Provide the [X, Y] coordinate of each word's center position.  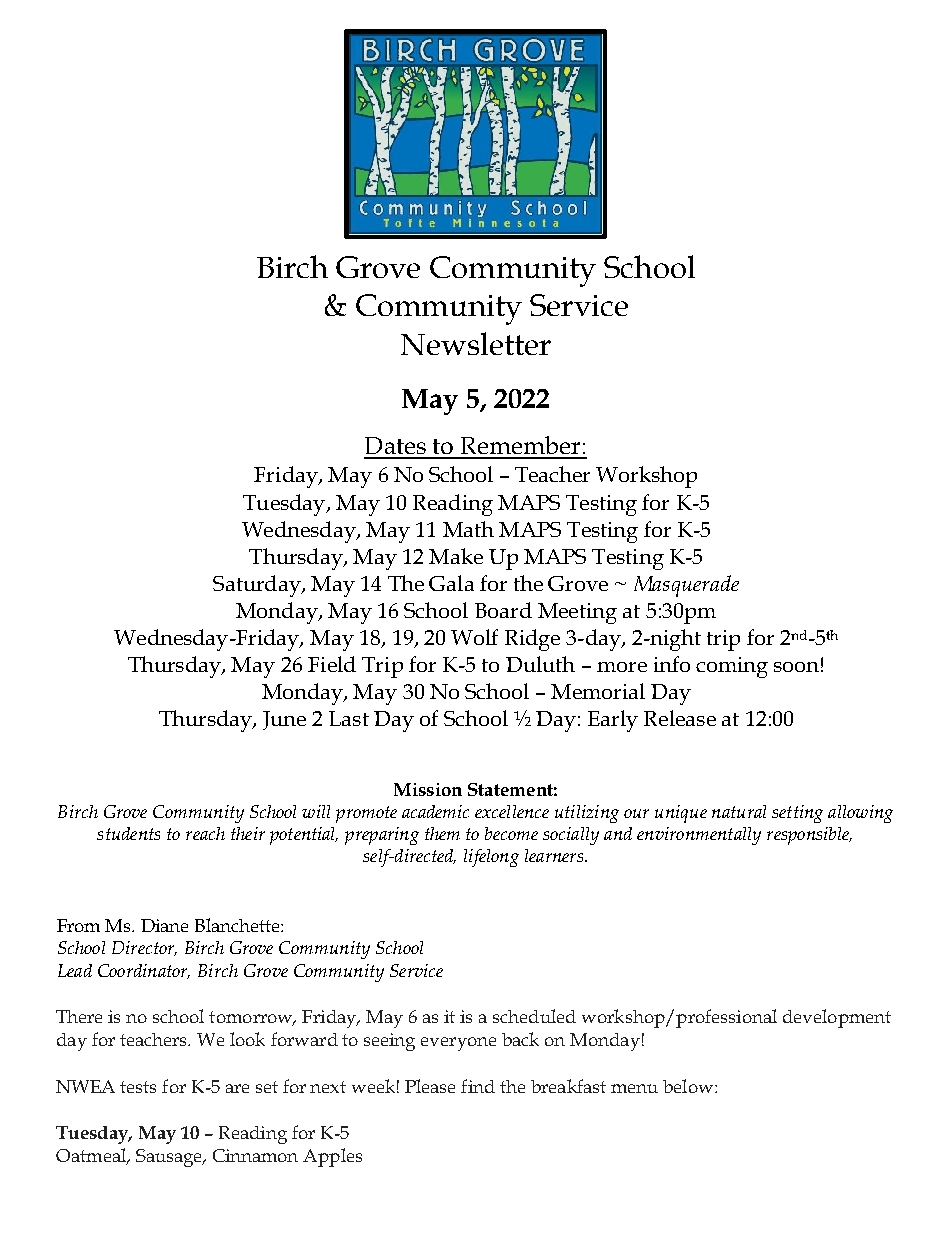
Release [680, 718]
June [284, 720]
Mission [428, 789]
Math [468, 529]
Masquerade [686, 586]
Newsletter [476, 343]
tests [138, 1087]
